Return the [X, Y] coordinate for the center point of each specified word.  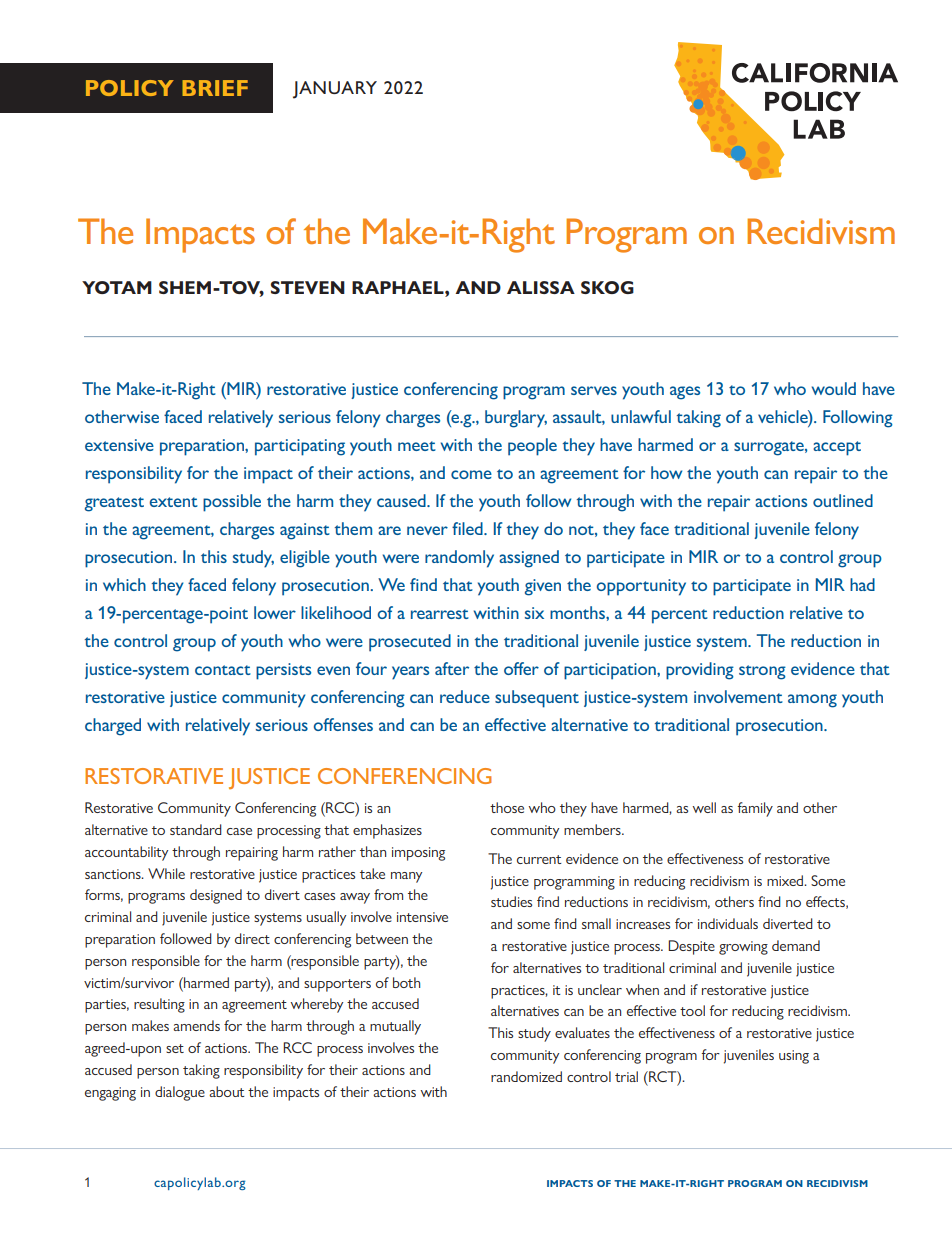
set [175, 1048]
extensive [119, 445]
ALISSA [541, 287]
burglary [516, 419]
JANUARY [335, 90]
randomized [526, 1076]
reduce [465, 696]
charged [113, 727]
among [812, 701]
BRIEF [215, 88]
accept [837, 448]
